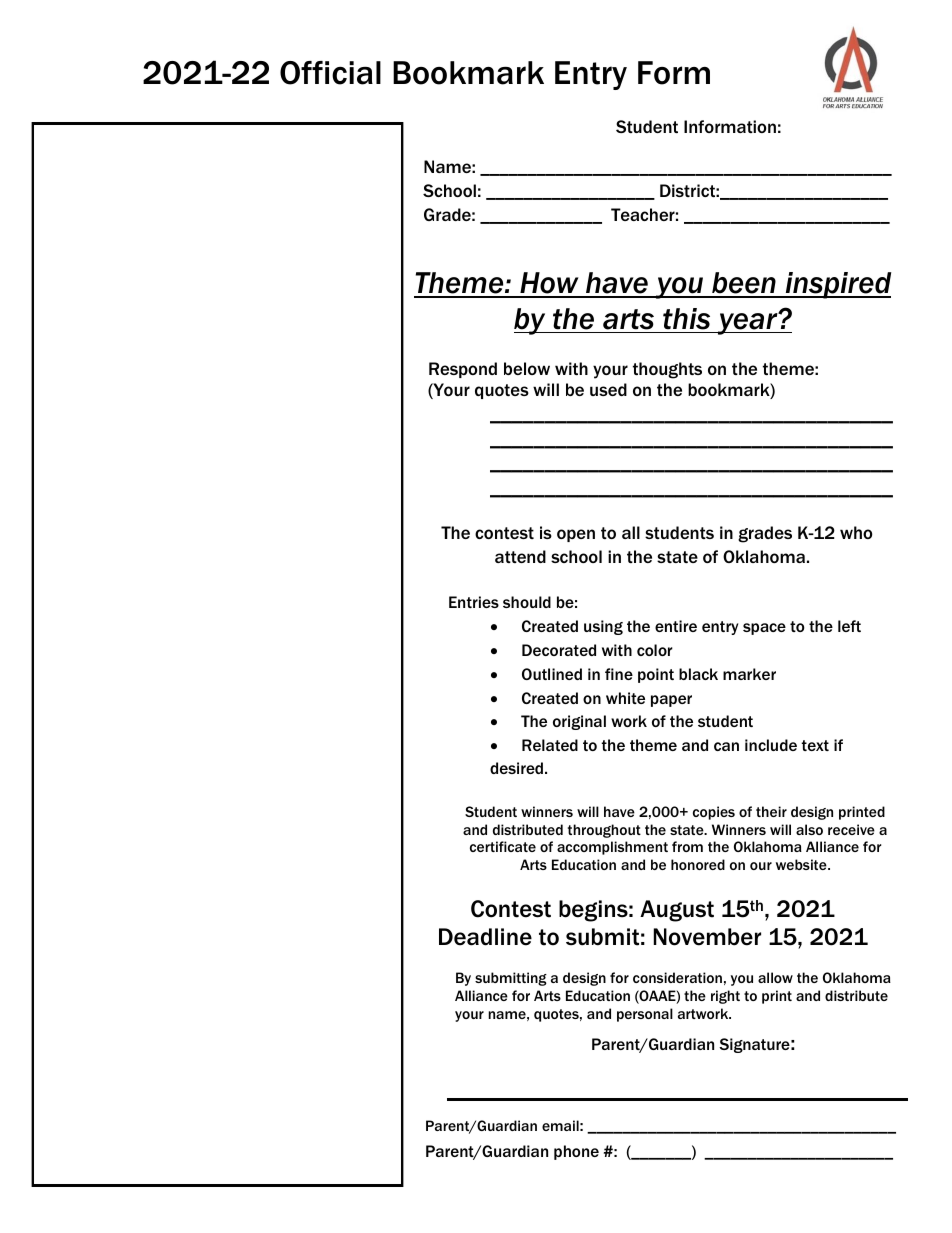 The height and width of the image is (1233, 952). What do you see at coordinates (645, 1015) in the image?
I see `personal` at bounding box center [645, 1015].
